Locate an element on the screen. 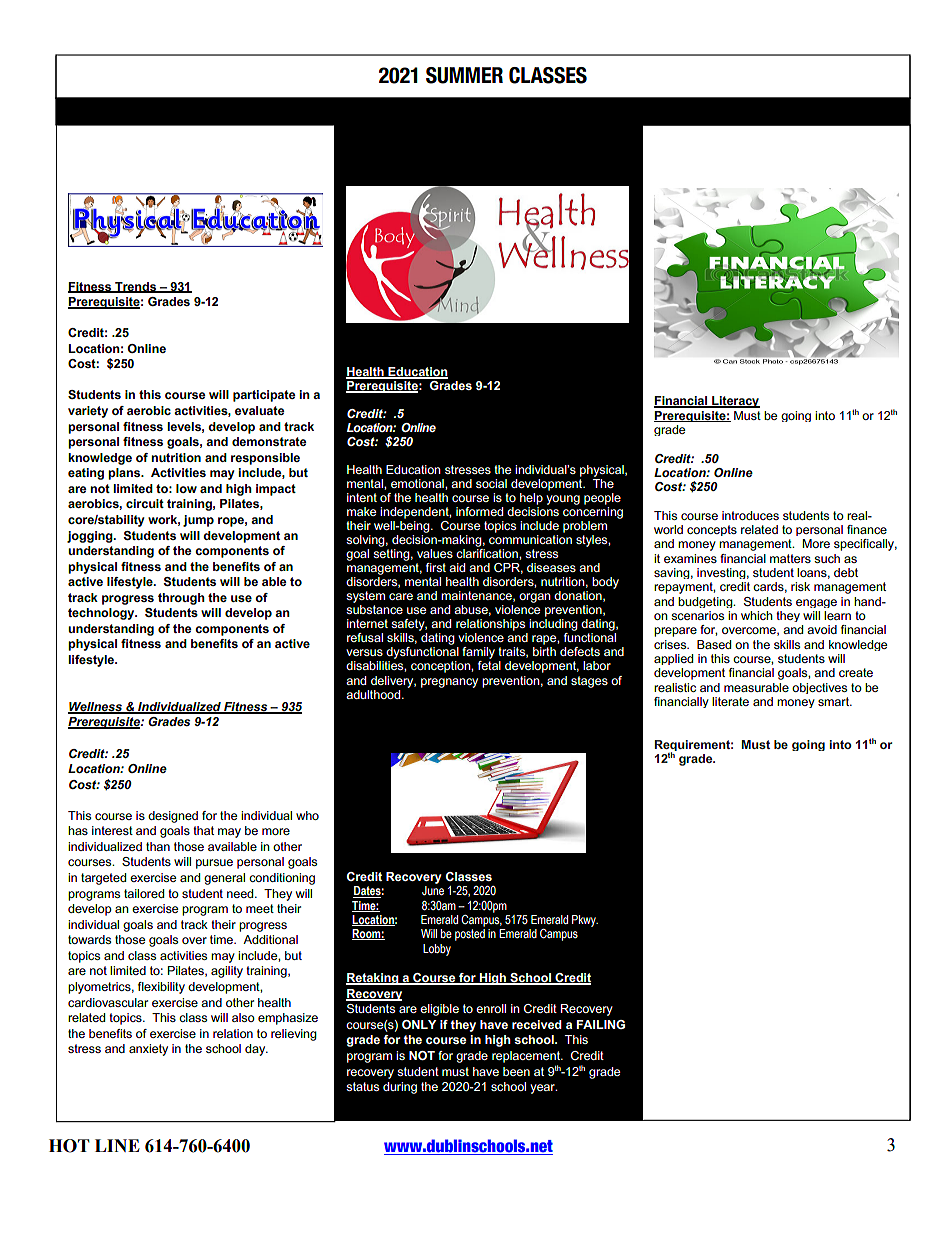 Image resolution: width=952 pixels, height=1233 pixels. FAILING is located at coordinates (600, 1024).
